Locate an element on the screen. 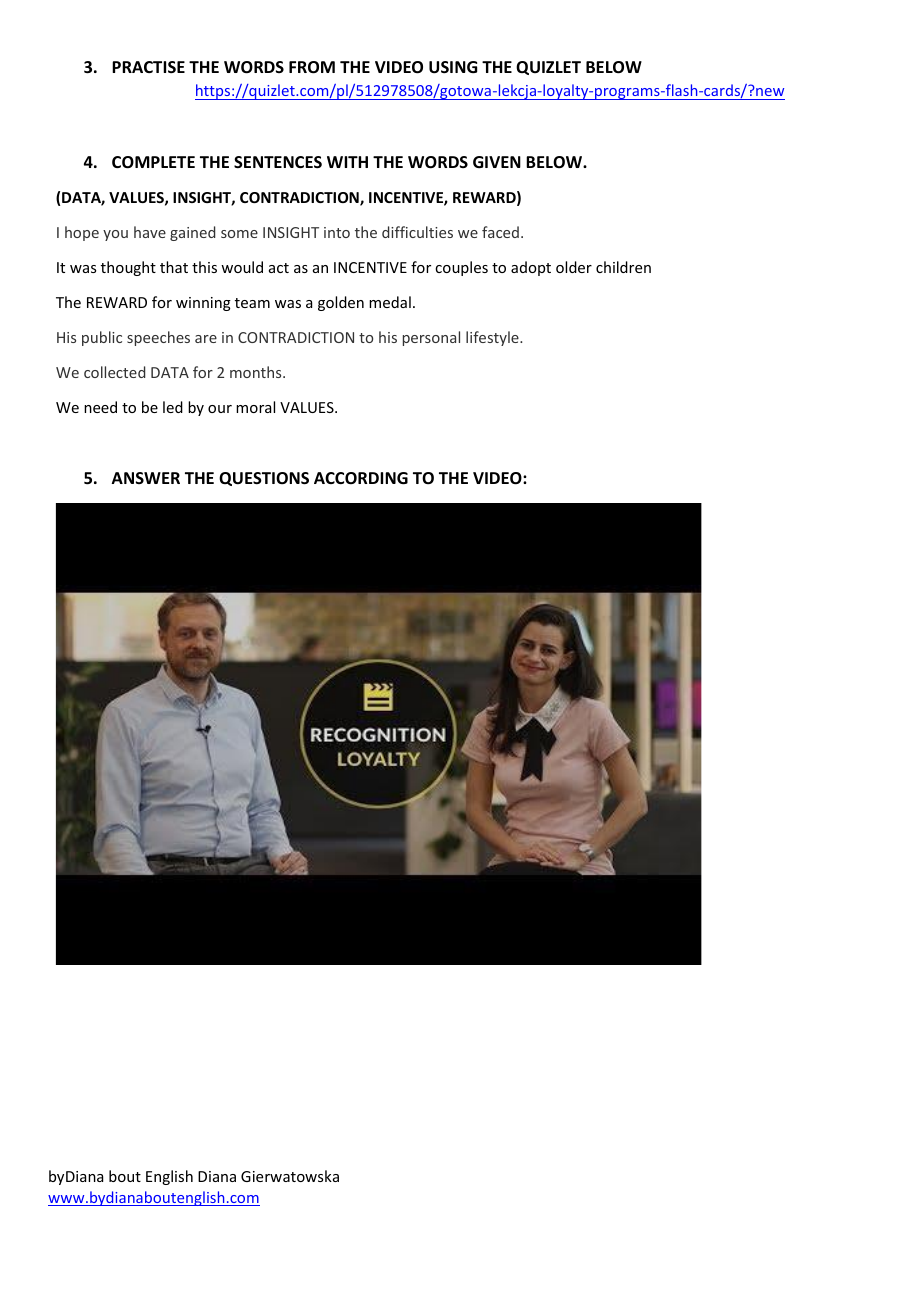 The height and width of the screenshot is (1307, 924). ANSWER is located at coordinates (146, 478).
